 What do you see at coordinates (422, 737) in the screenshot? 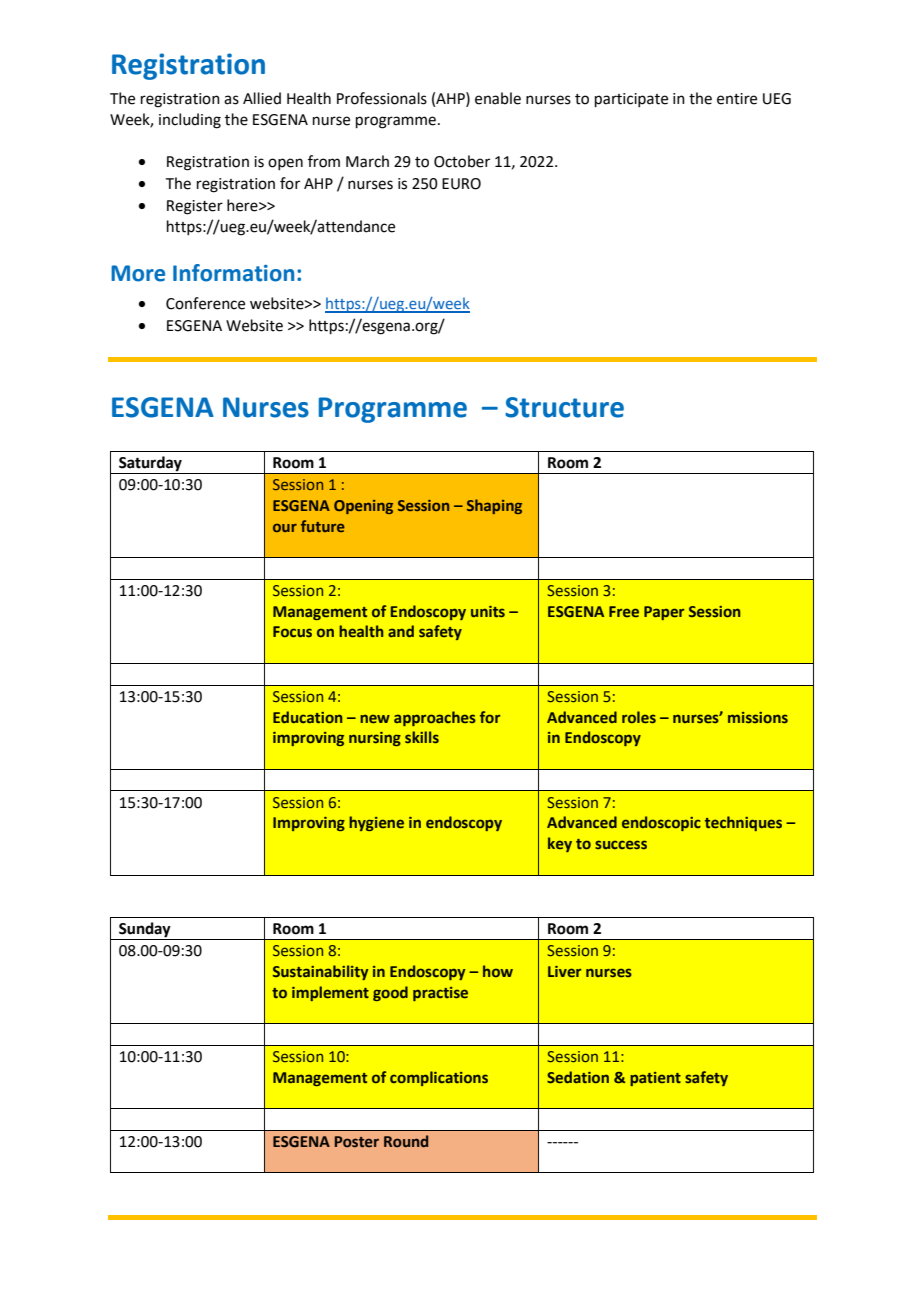
I see `skills` at bounding box center [422, 737].
